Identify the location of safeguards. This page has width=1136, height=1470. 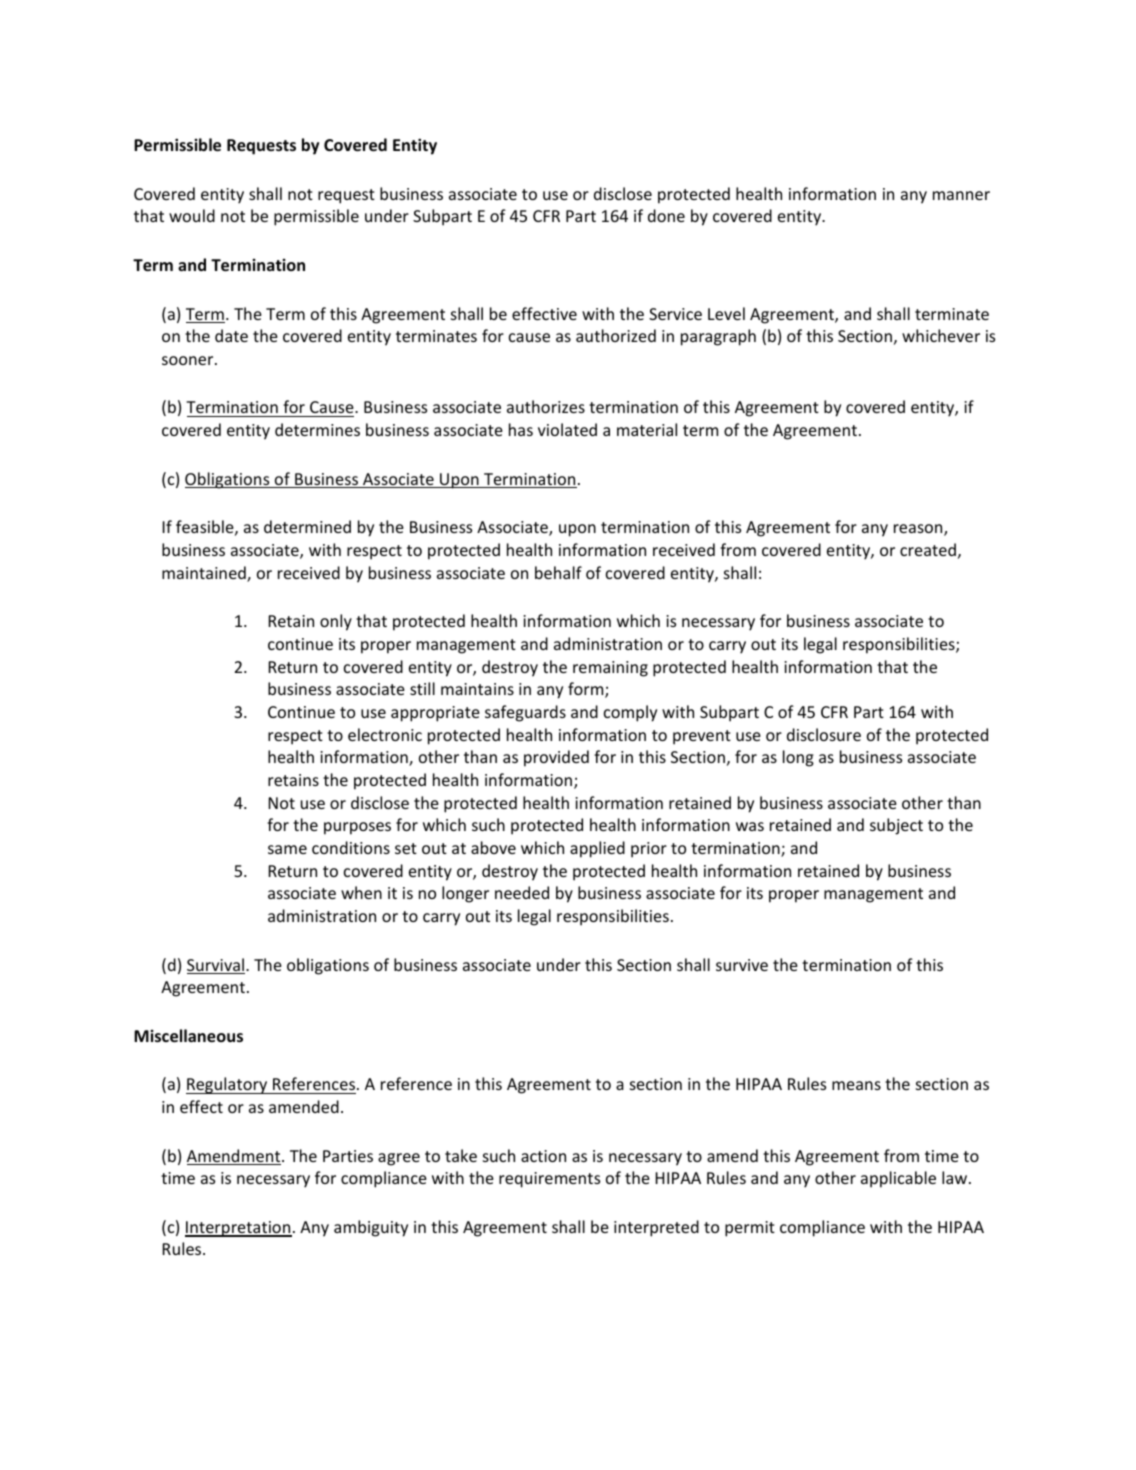
(525, 713).
